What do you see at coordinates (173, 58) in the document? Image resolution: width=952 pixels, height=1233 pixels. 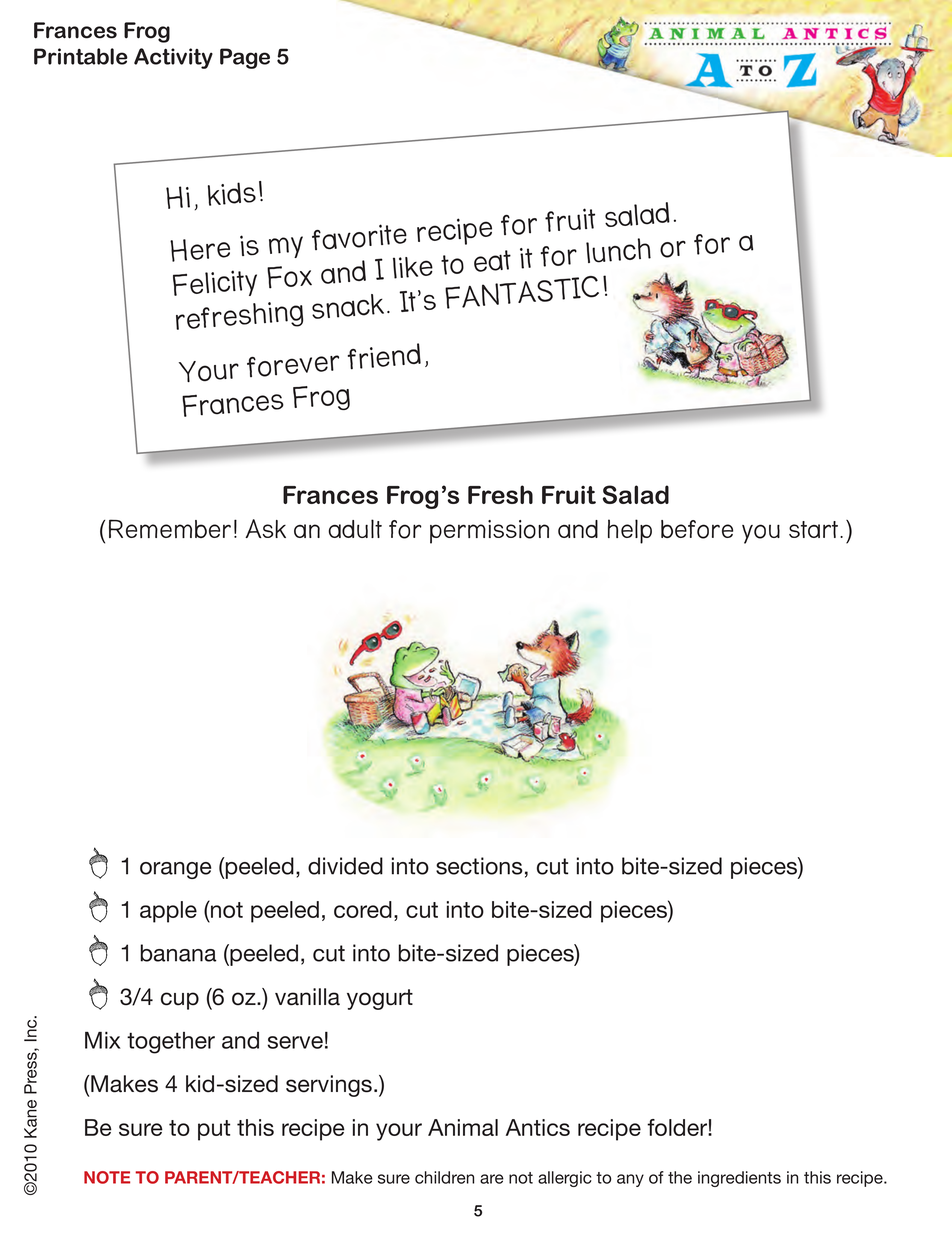 I see `Activity` at bounding box center [173, 58].
